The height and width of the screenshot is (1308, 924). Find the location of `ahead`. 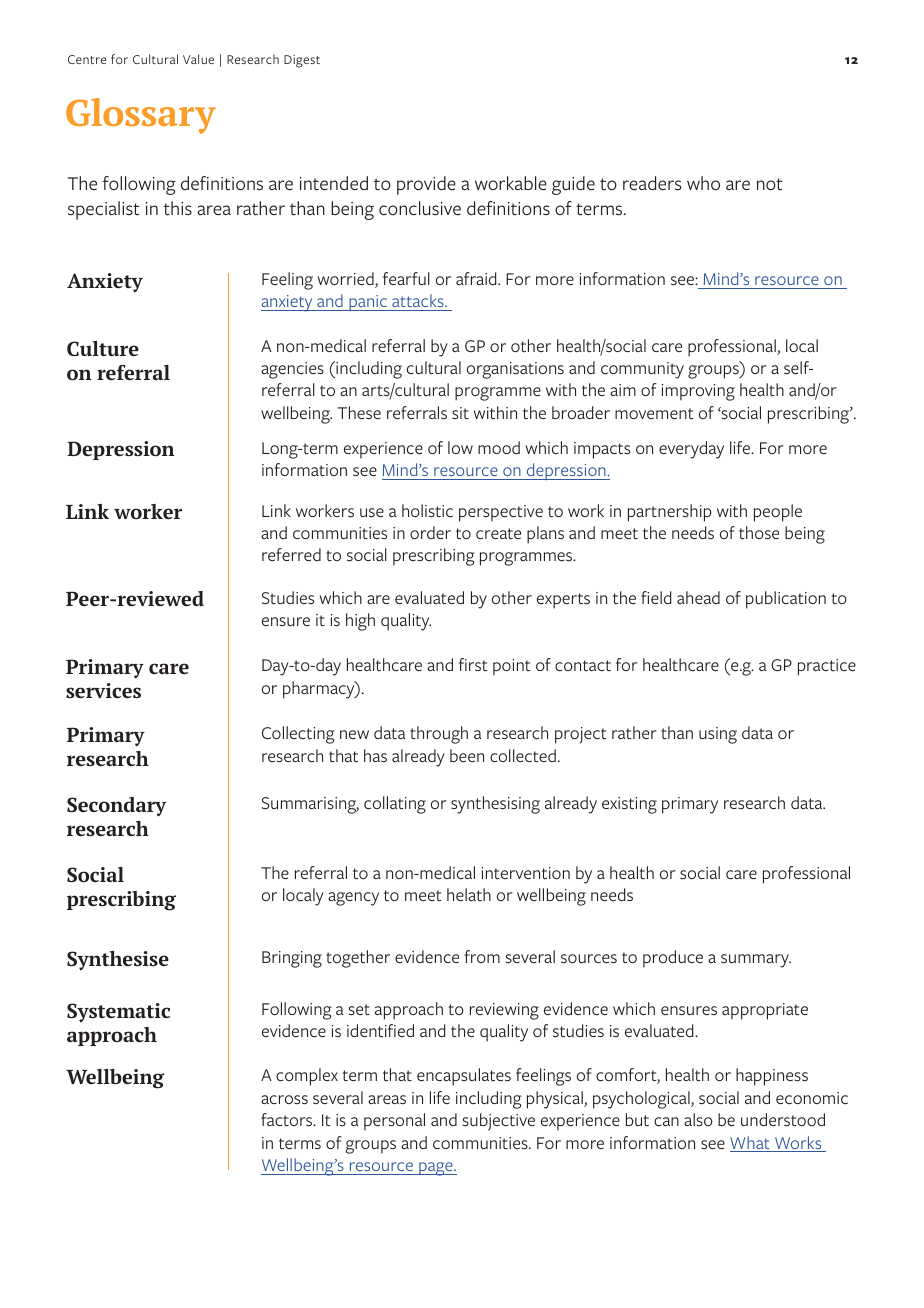

ahead is located at coordinates (698, 597).
